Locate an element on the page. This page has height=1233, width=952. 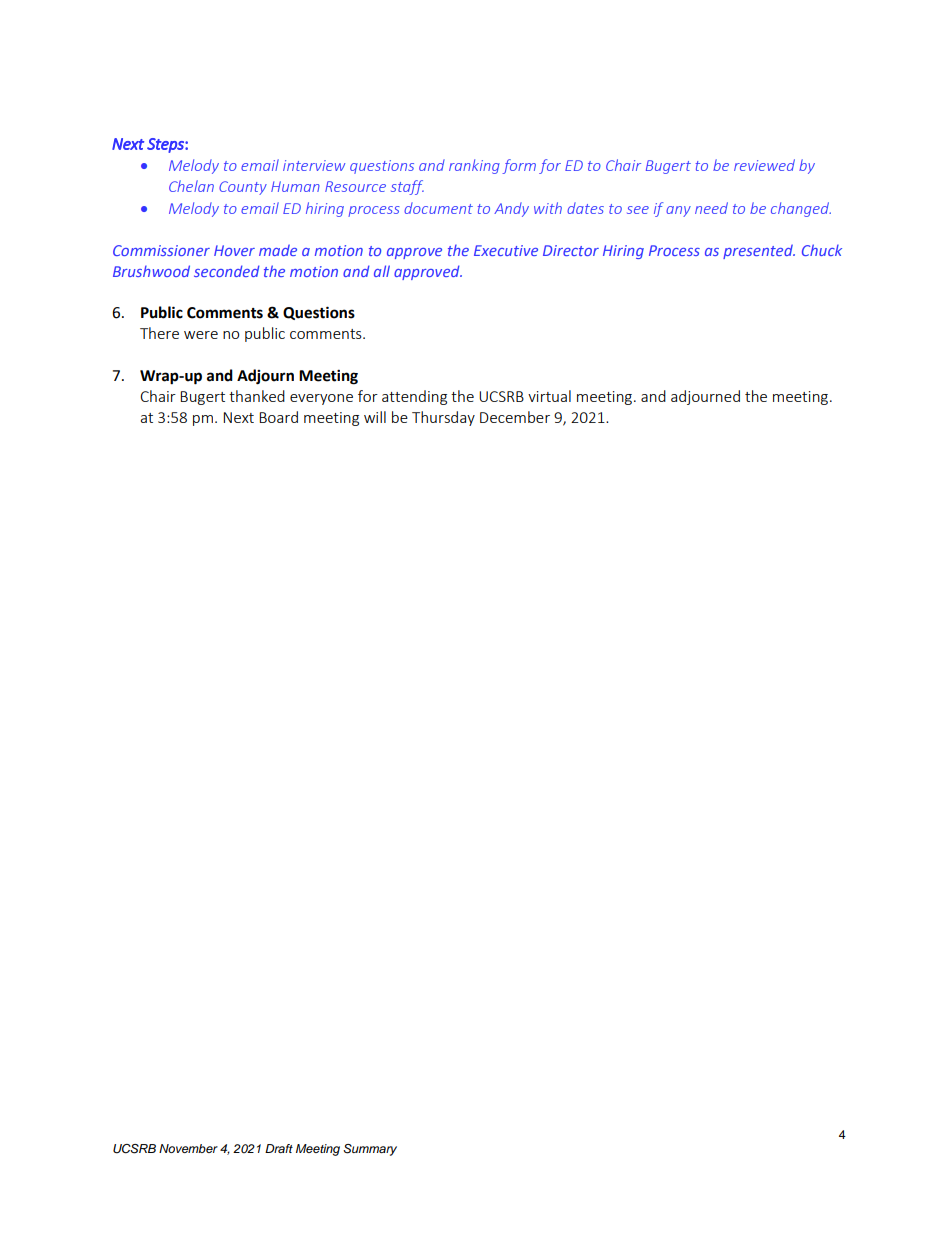
attending is located at coordinates (414, 397).
